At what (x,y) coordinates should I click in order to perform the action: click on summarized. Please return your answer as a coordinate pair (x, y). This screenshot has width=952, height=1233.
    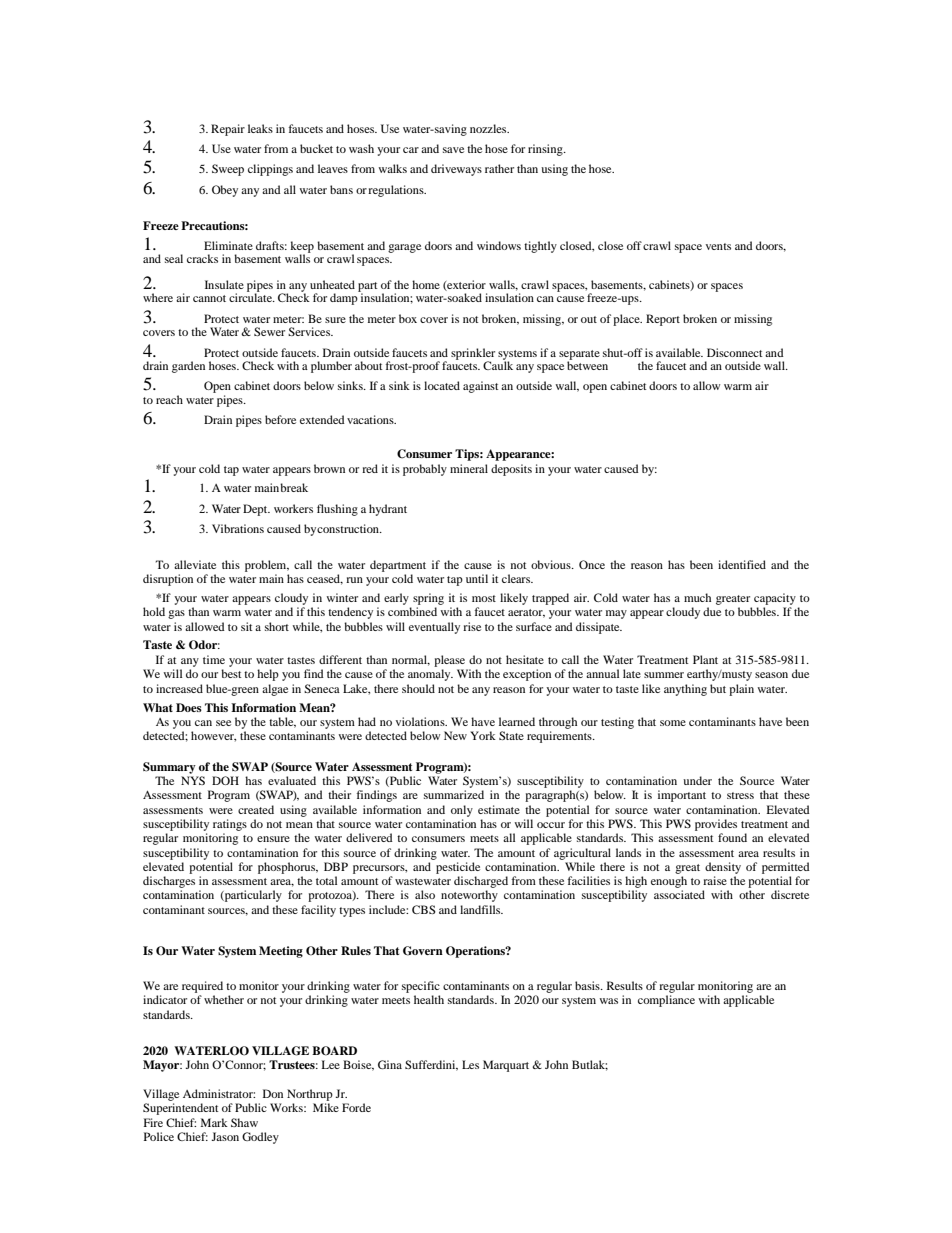
    Looking at the image, I should click on (454, 794).
